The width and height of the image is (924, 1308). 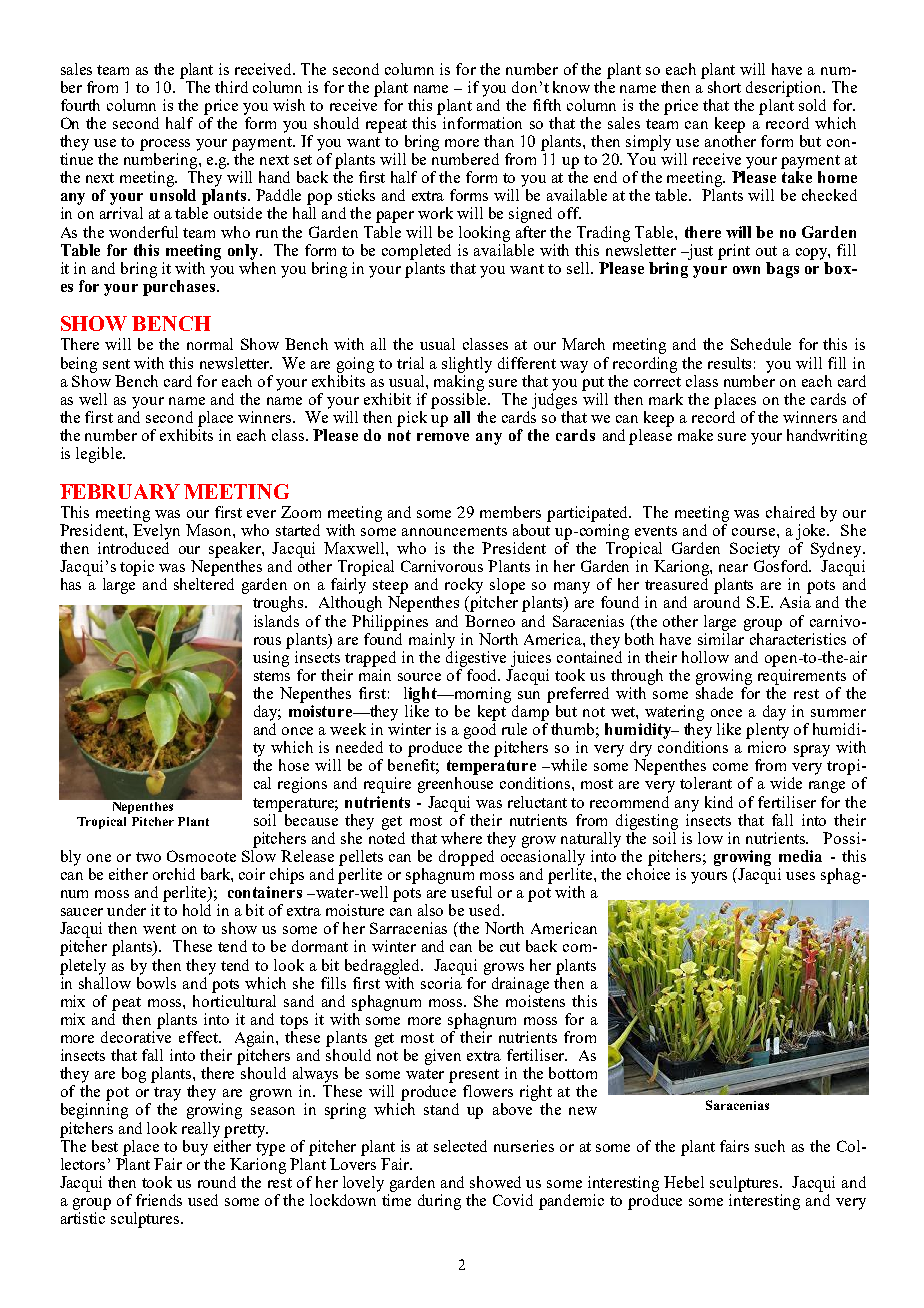 What do you see at coordinates (204, 584) in the image?
I see `sheltered` at bounding box center [204, 584].
